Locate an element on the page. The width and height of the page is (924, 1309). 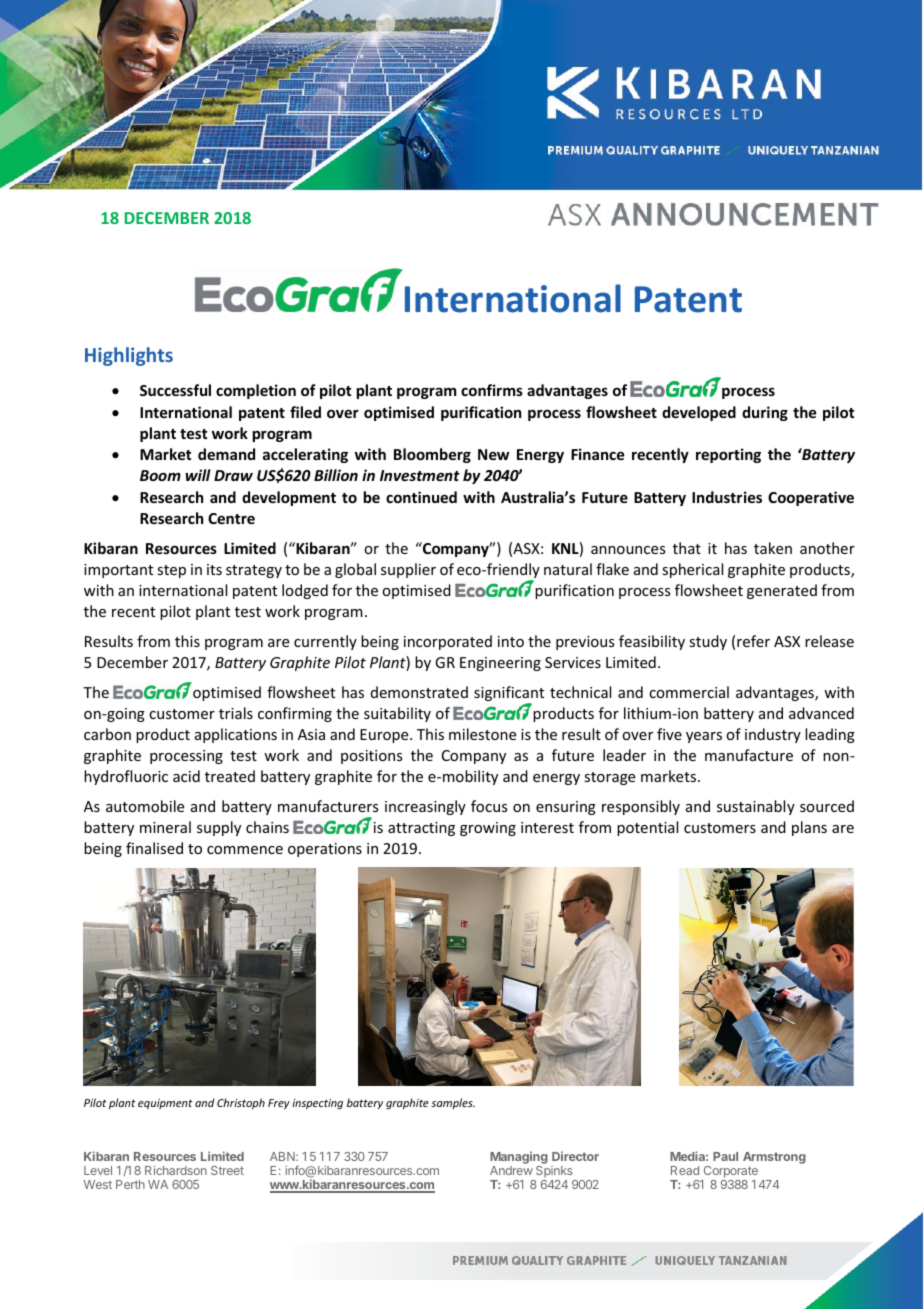
step is located at coordinates (171, 571).
